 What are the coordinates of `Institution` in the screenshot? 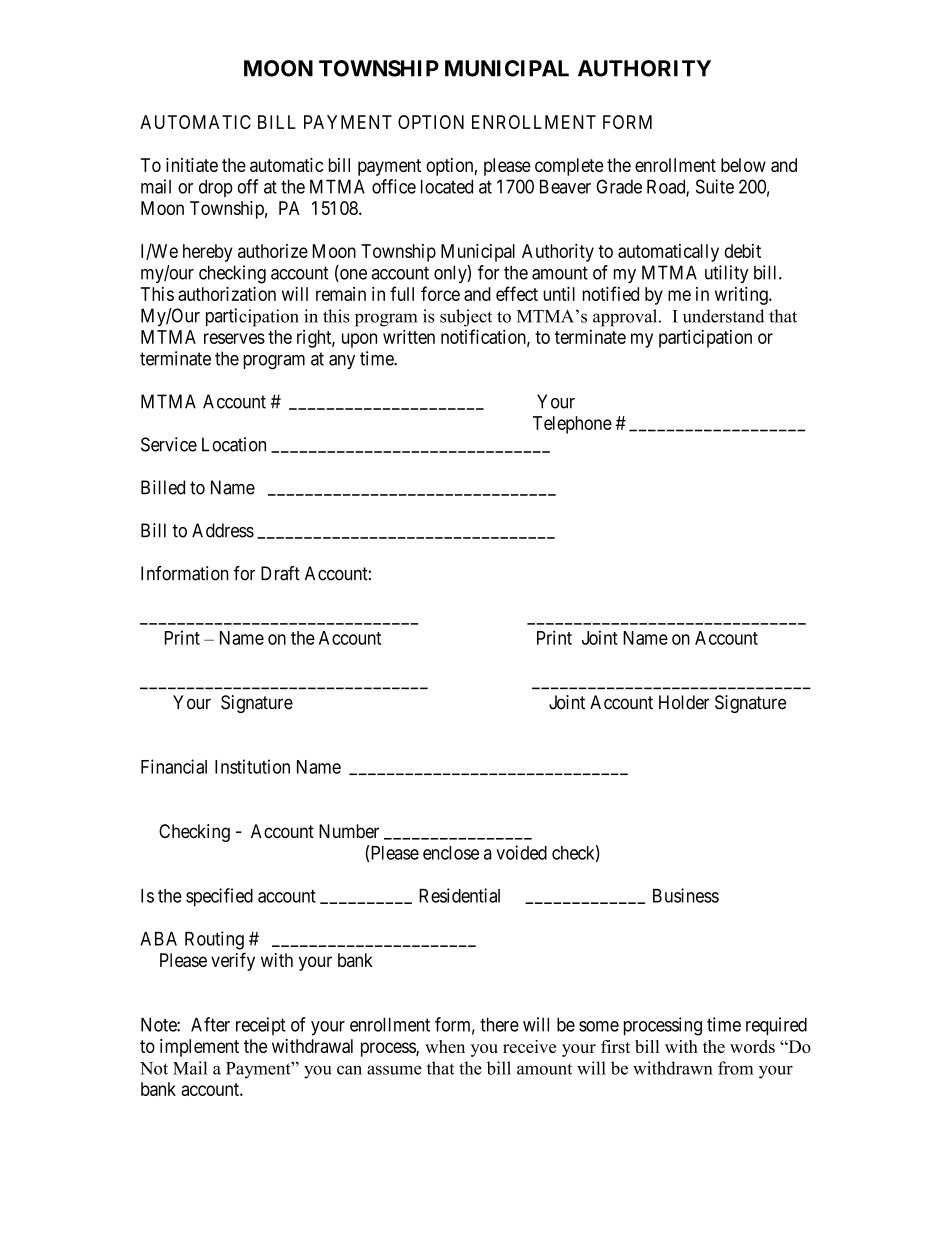 It's located at (252, 766).
